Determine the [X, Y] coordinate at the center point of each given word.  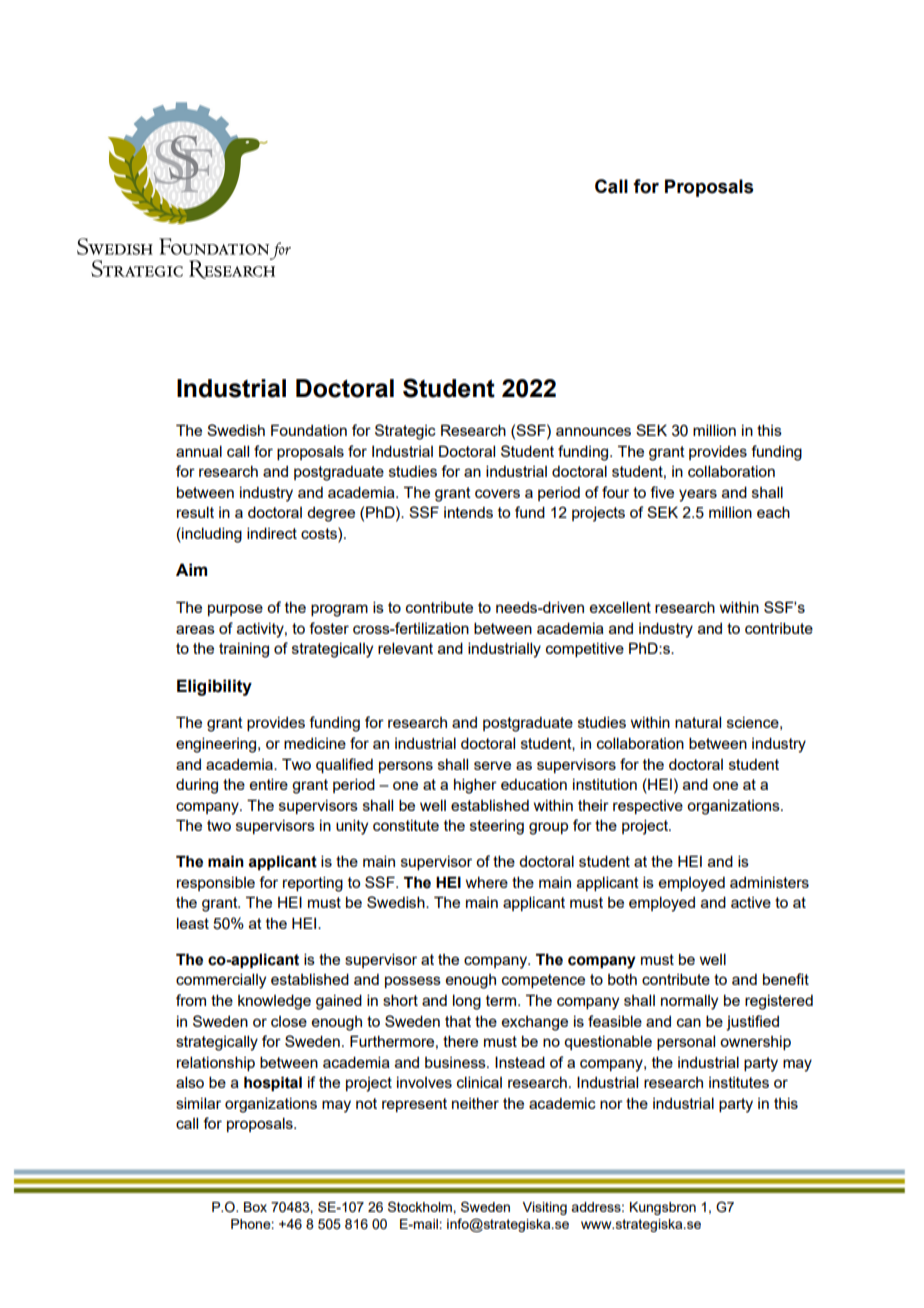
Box [255, 1207]
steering [497, 827]
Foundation [309, 430]
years [698, 495]
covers [497, 493]
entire [269, 784]
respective [648, 807]
